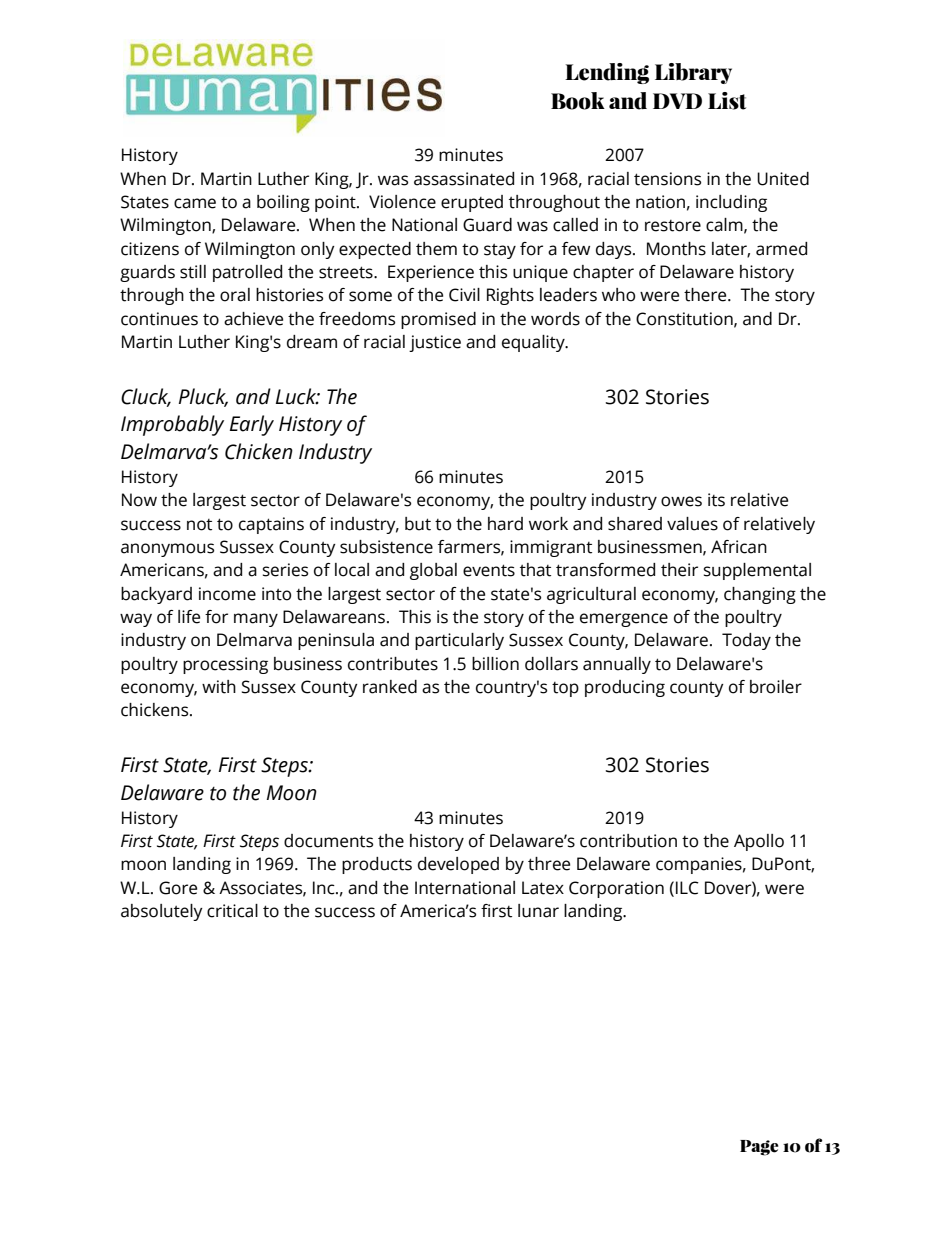 The height and width of the screenshot is (1233, 952). I want to click on Today, so click(746, 641).
